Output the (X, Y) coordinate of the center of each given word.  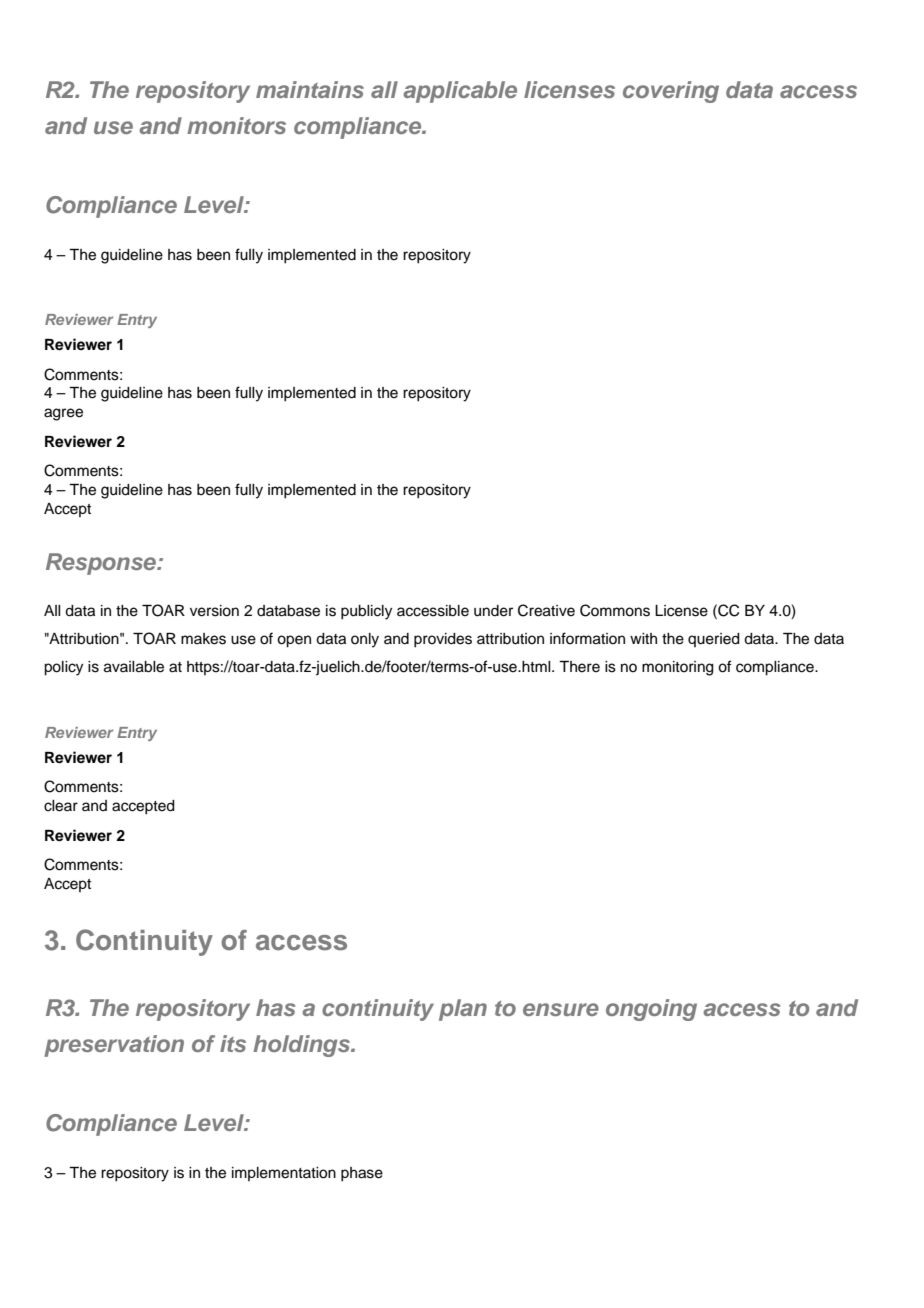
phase (362, 1174)
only (365, 640)
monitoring (678, 668)
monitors (236, 125)
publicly (366, 612)
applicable (460, 92)
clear (61, 806)
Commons (615, 610)
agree (63, 414)
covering (671, 92)
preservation (114, 1046)
